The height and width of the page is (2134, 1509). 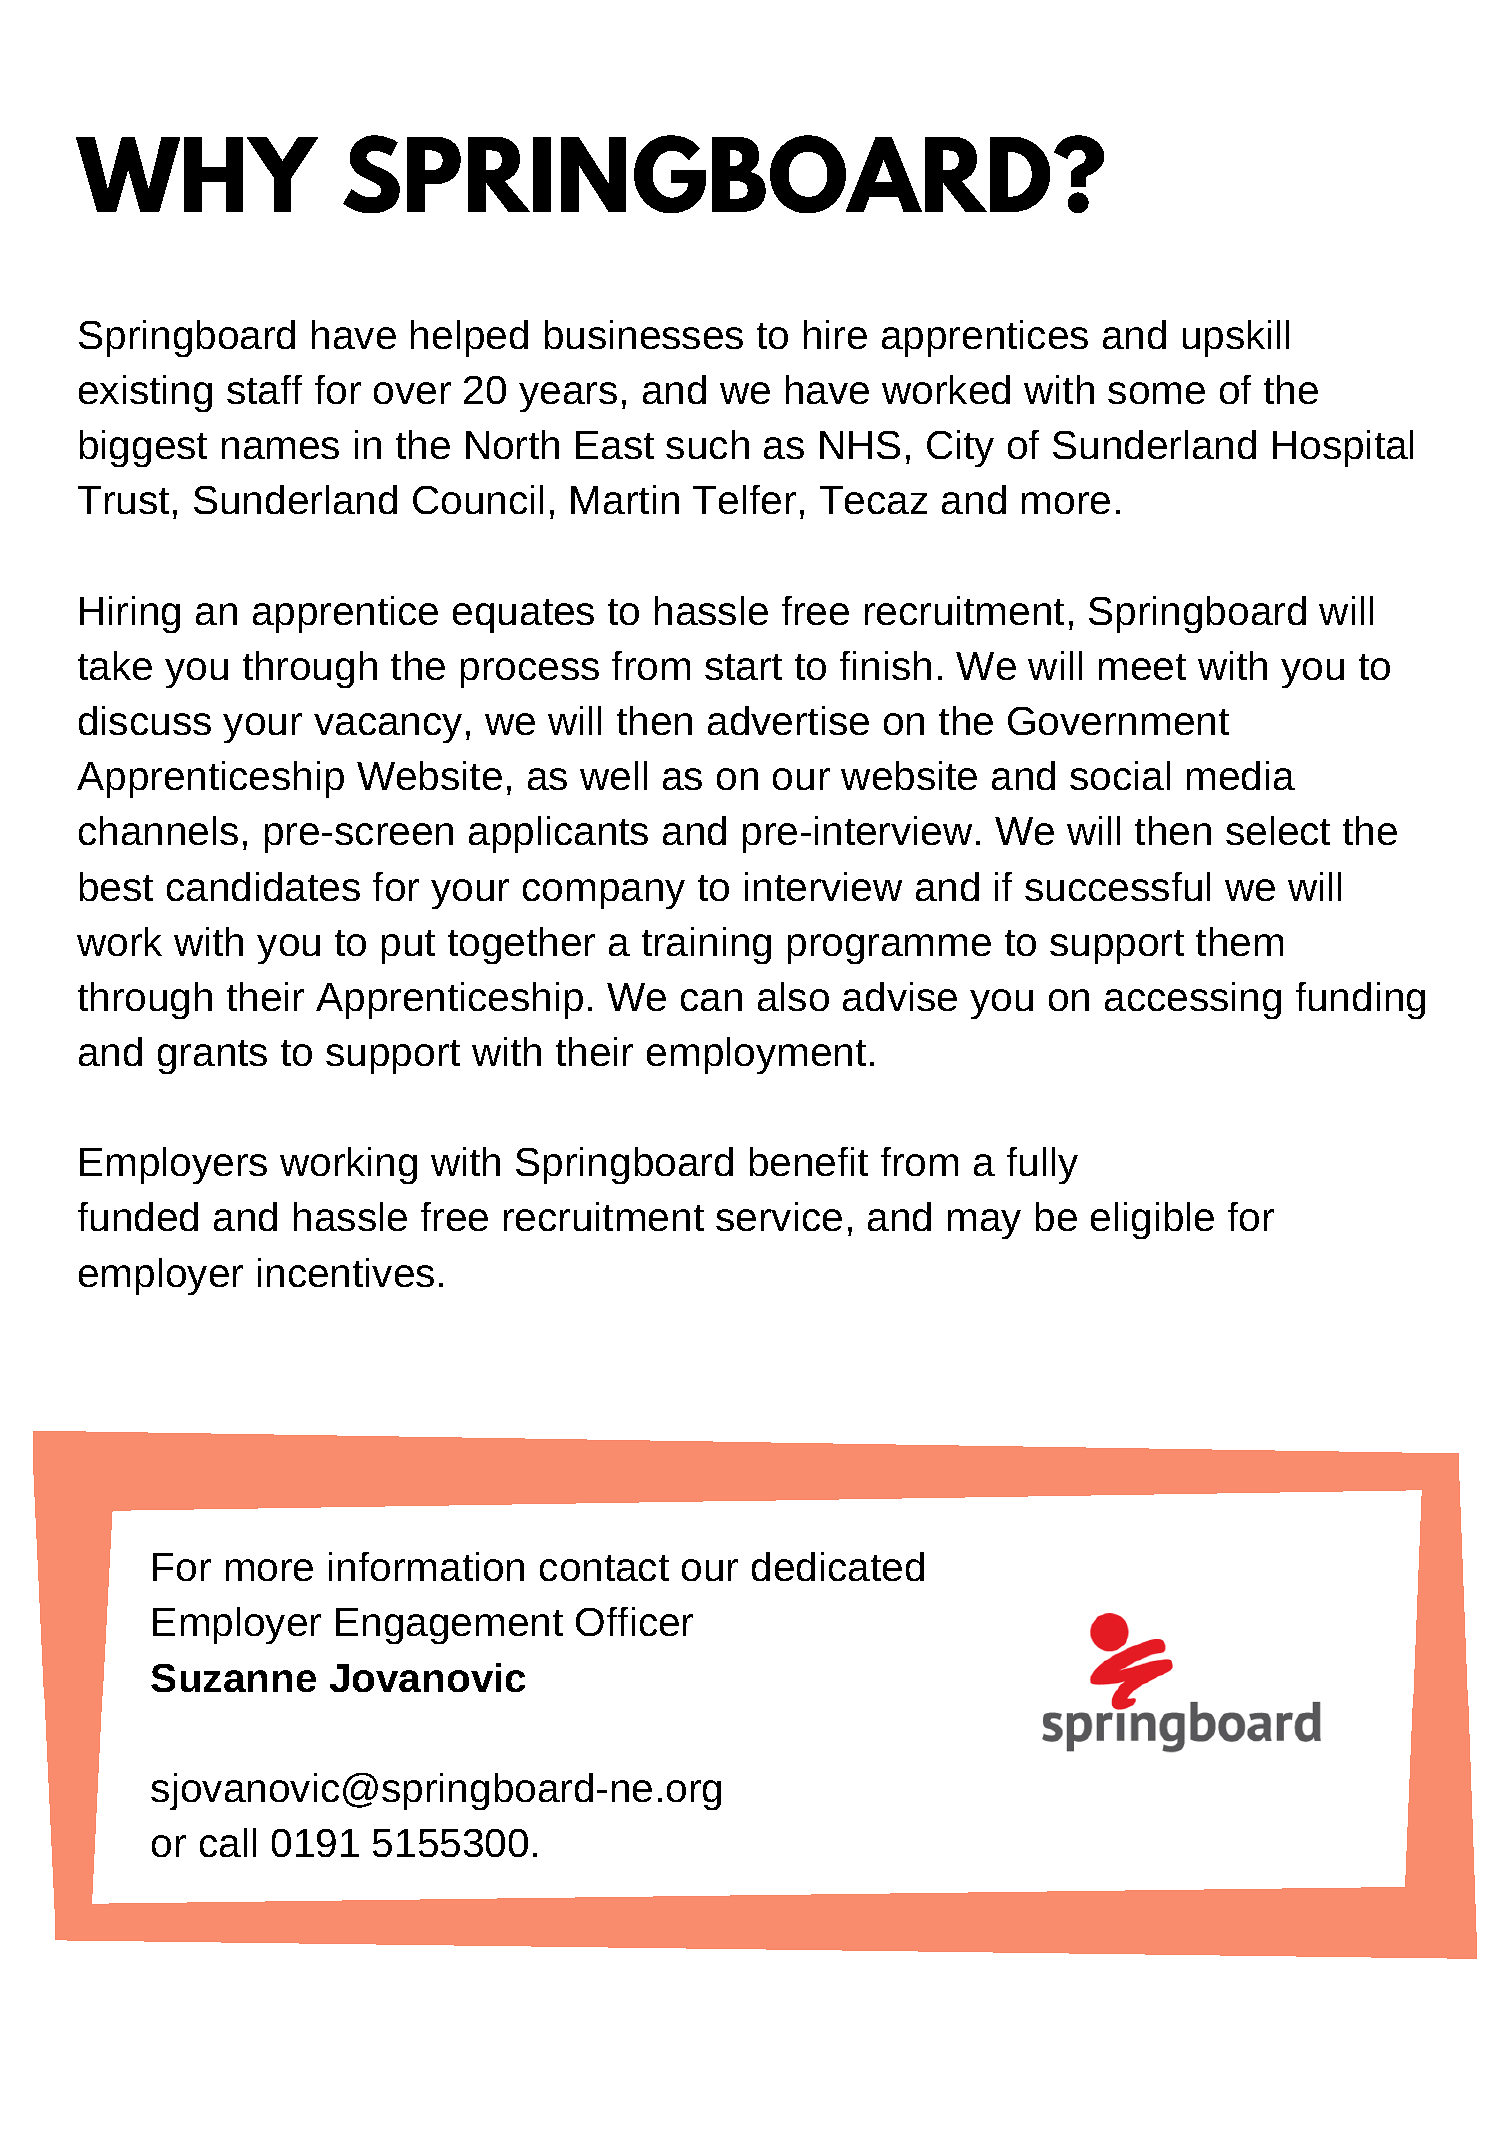 What do you see at coordinates (644, 334) in the page?
I see `businesses` at bounding box center [644, 334].
